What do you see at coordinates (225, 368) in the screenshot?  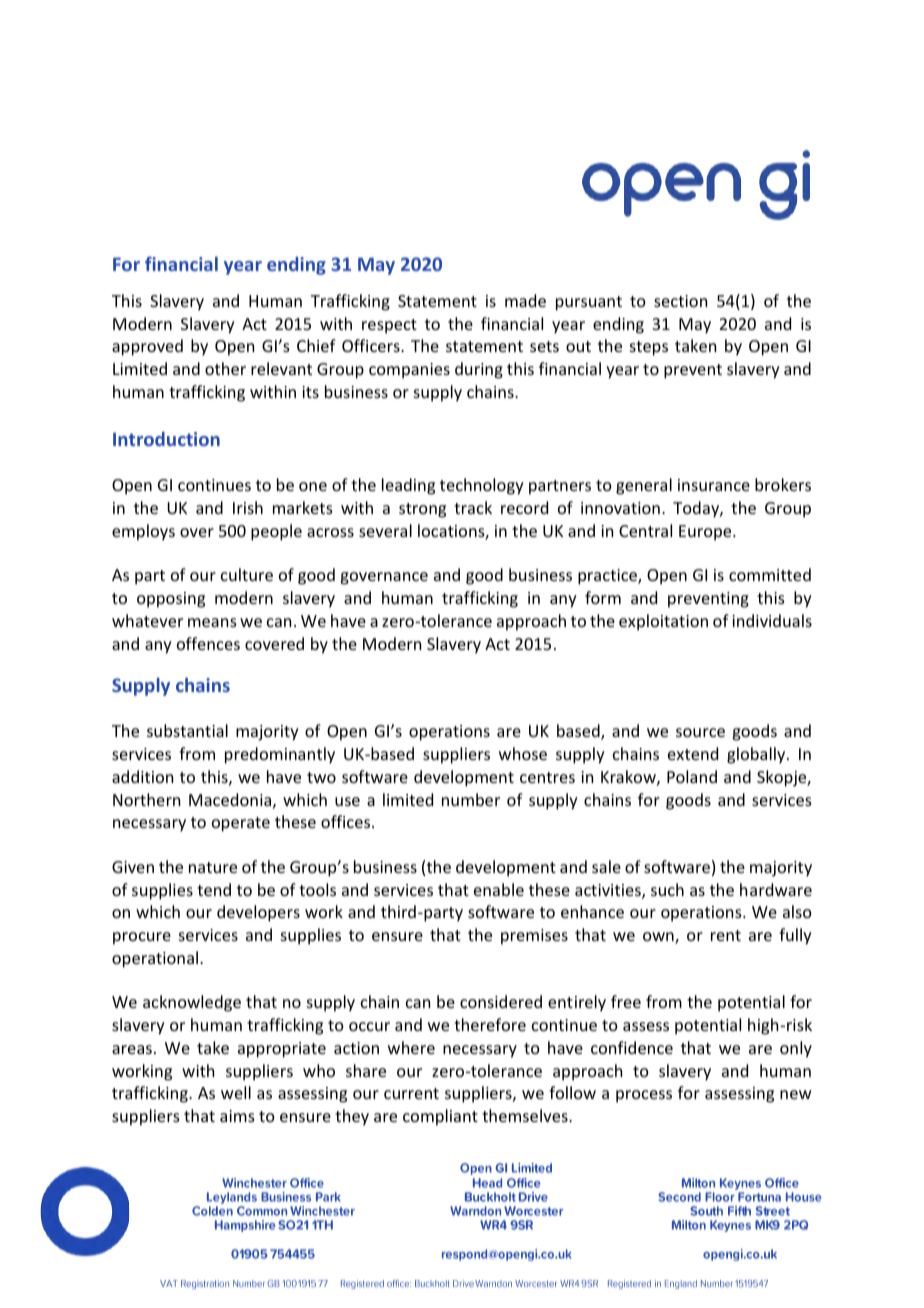 I see `other` at bounding box center [225, 368].
